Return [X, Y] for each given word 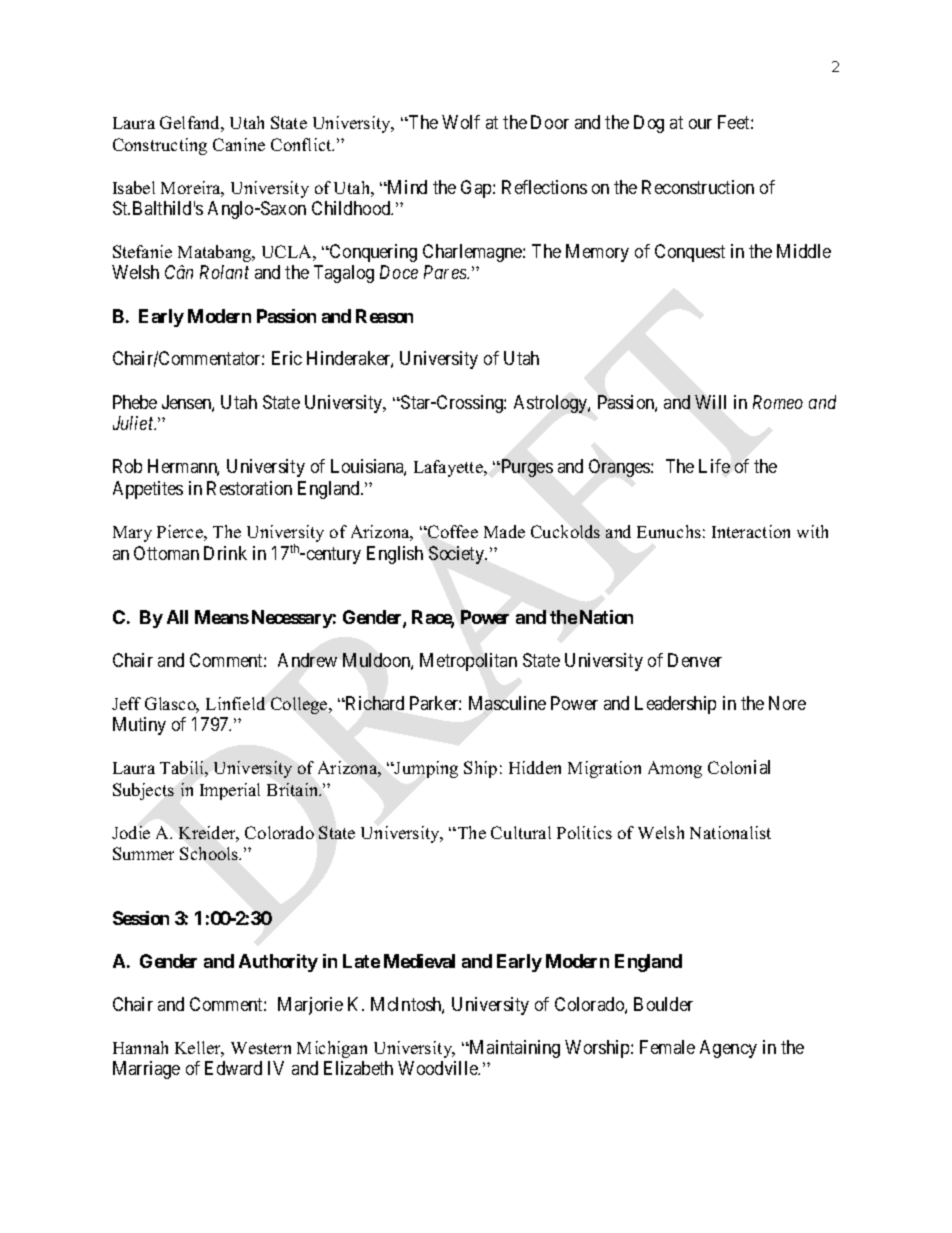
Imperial [230, 791]
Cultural [521, 832]
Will [710, 402]
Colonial [739, 767]
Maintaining [514, 1049]
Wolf [461, 122]
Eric [287, 358]
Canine [239, 144]
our [700, 124]
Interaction [751, 531]
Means [222, 617]
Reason [384, 316]
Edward [233, 1068]
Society [457, 555]
